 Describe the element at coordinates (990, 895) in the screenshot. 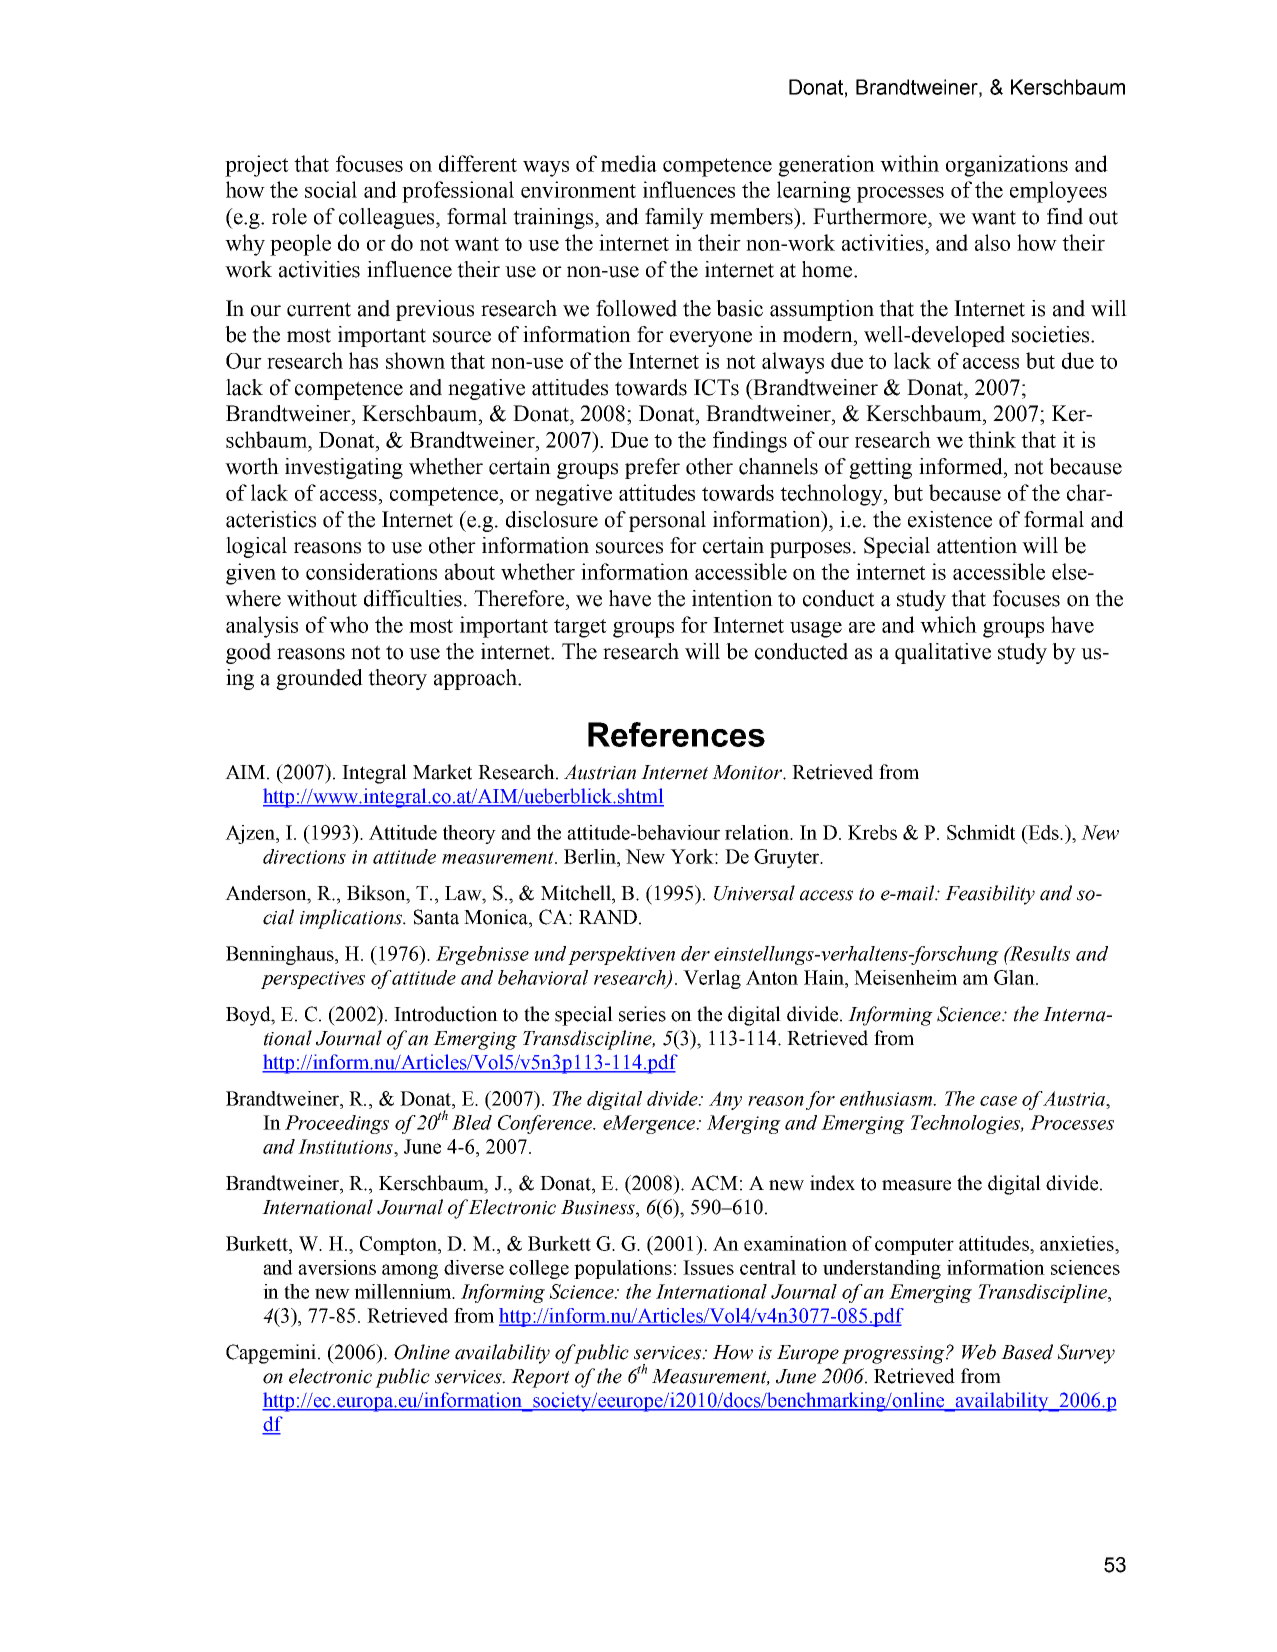

I see `Feasibility` at that location.
